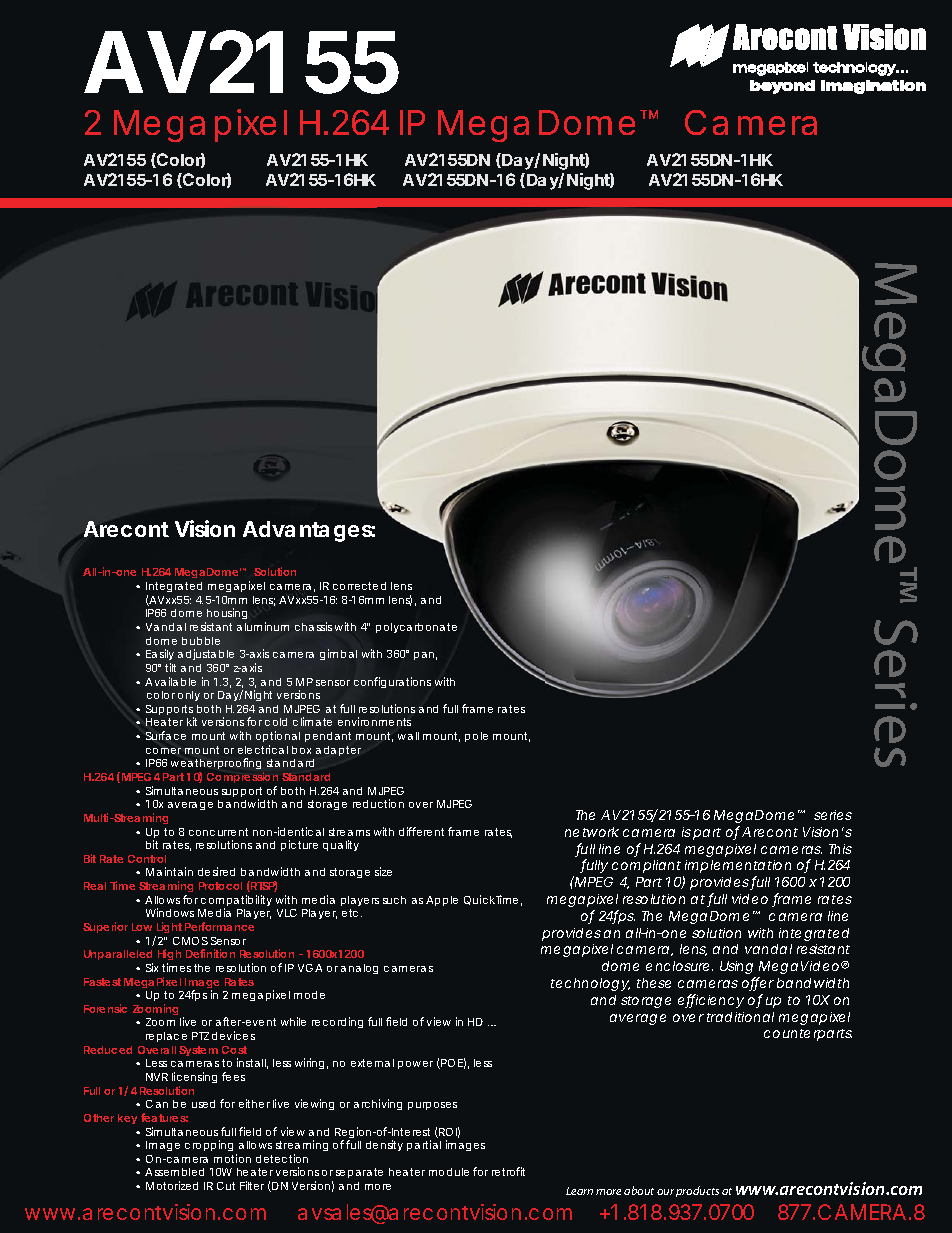  What do you see at coordinates (174, 1172) in the page?
I see `Assembled` at bounding box center [174, 1172].
